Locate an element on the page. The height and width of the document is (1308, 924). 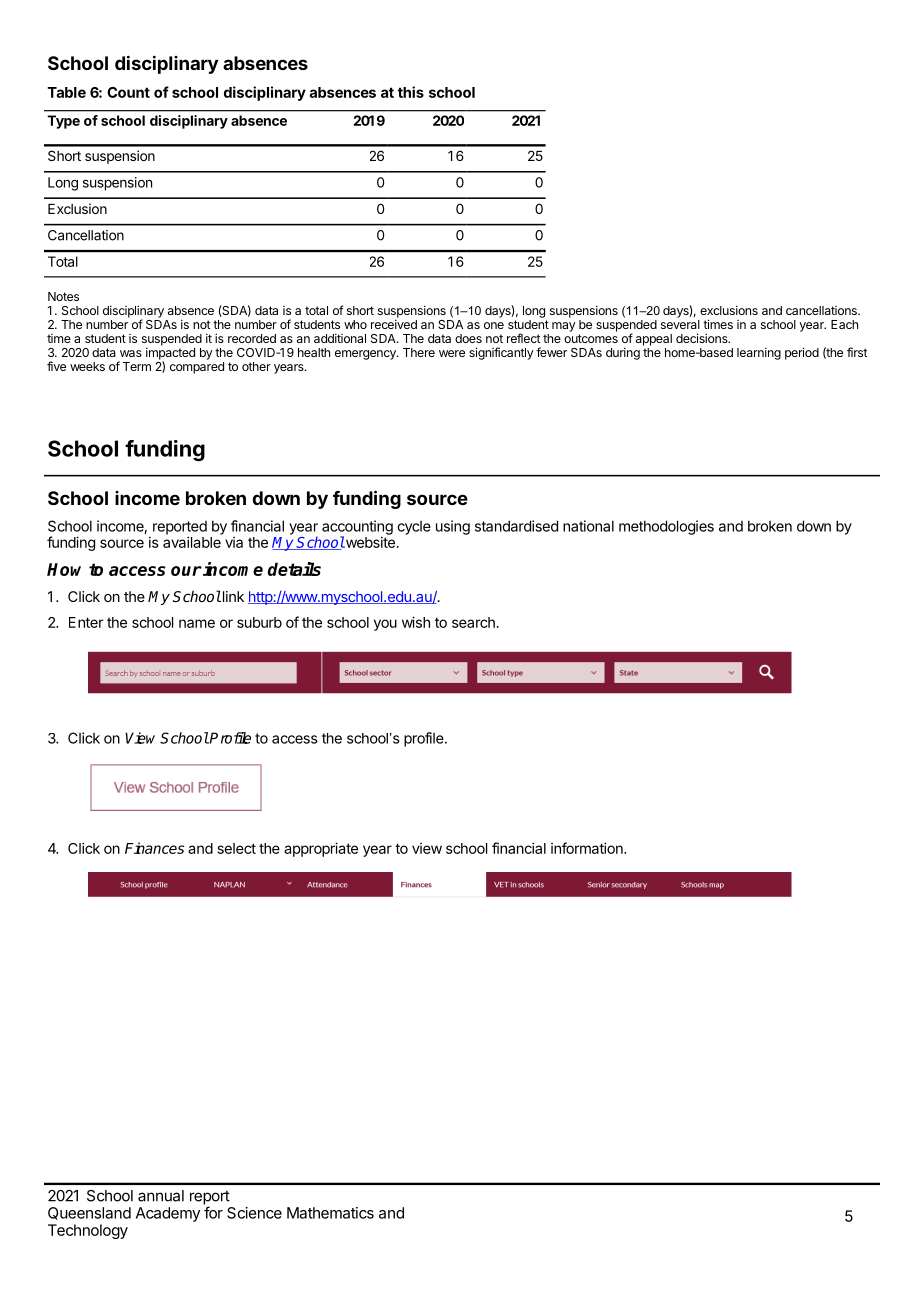
this is located at coordinates (411, 92).
